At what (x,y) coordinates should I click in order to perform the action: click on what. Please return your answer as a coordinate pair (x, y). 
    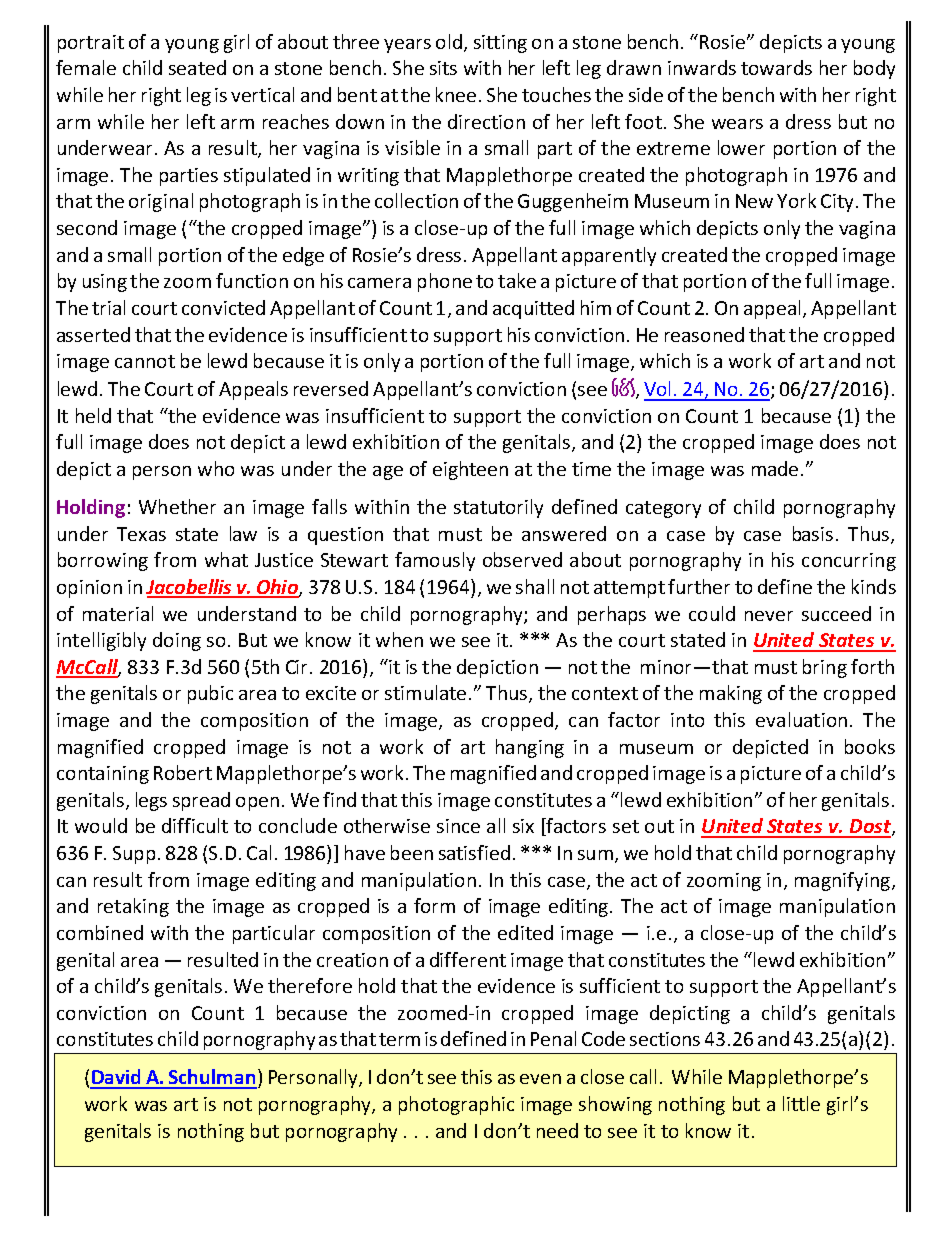
    Looking at the image, I should click on (226, 559).
